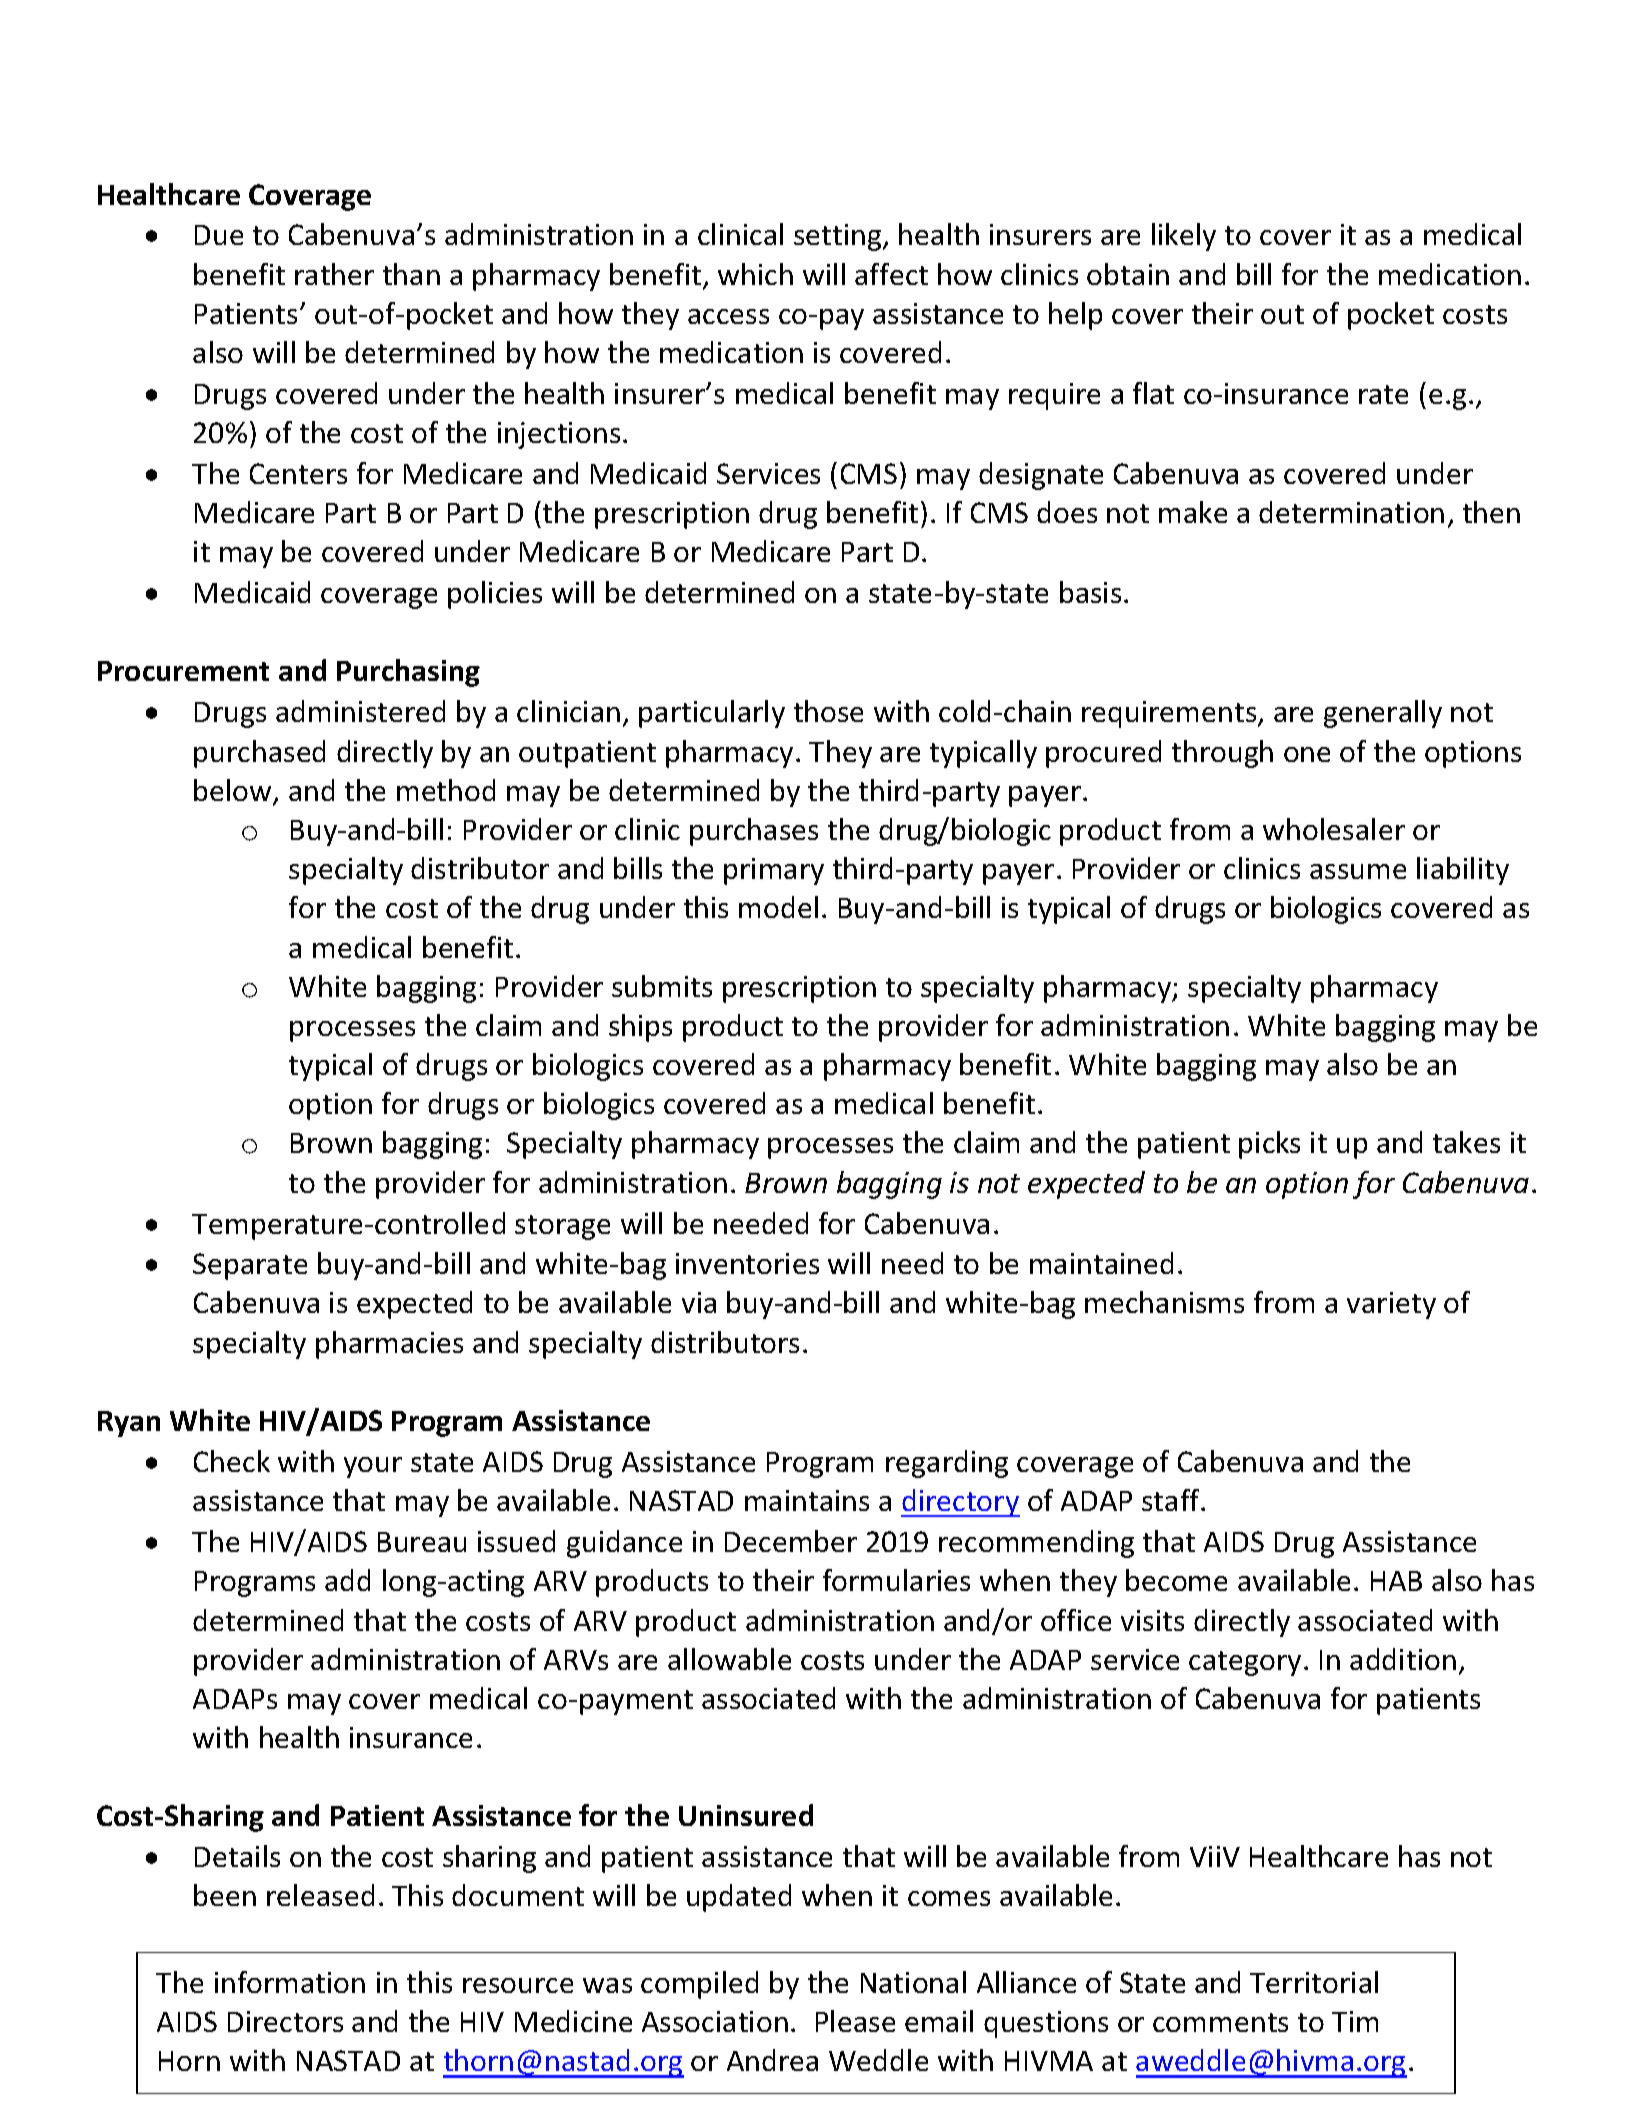 This screenshot has height=2118, width=1637. I want to click on Check, so click(232, 1461).
